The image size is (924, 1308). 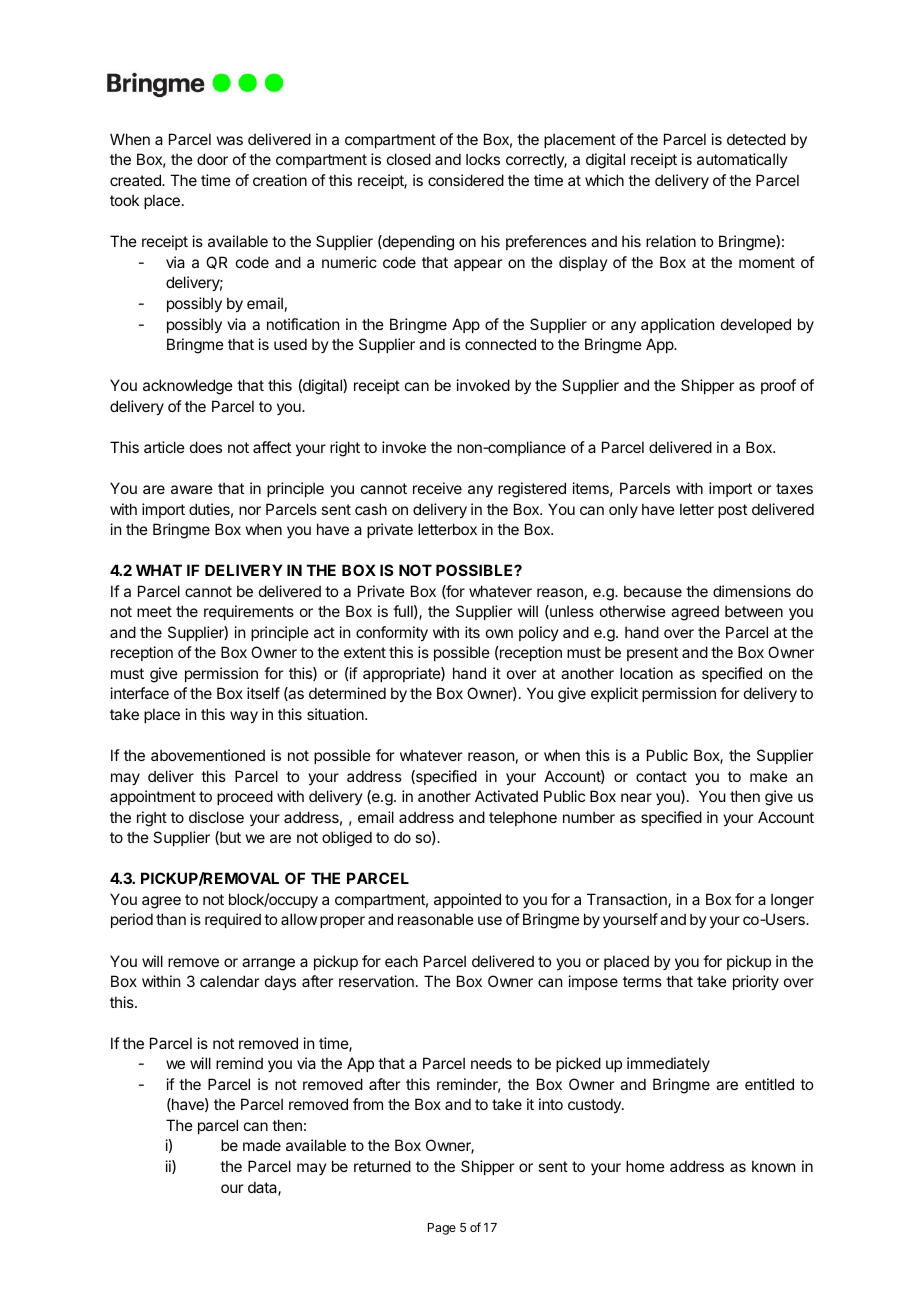 I want to click on disclose, so click(x=216, y=817).
